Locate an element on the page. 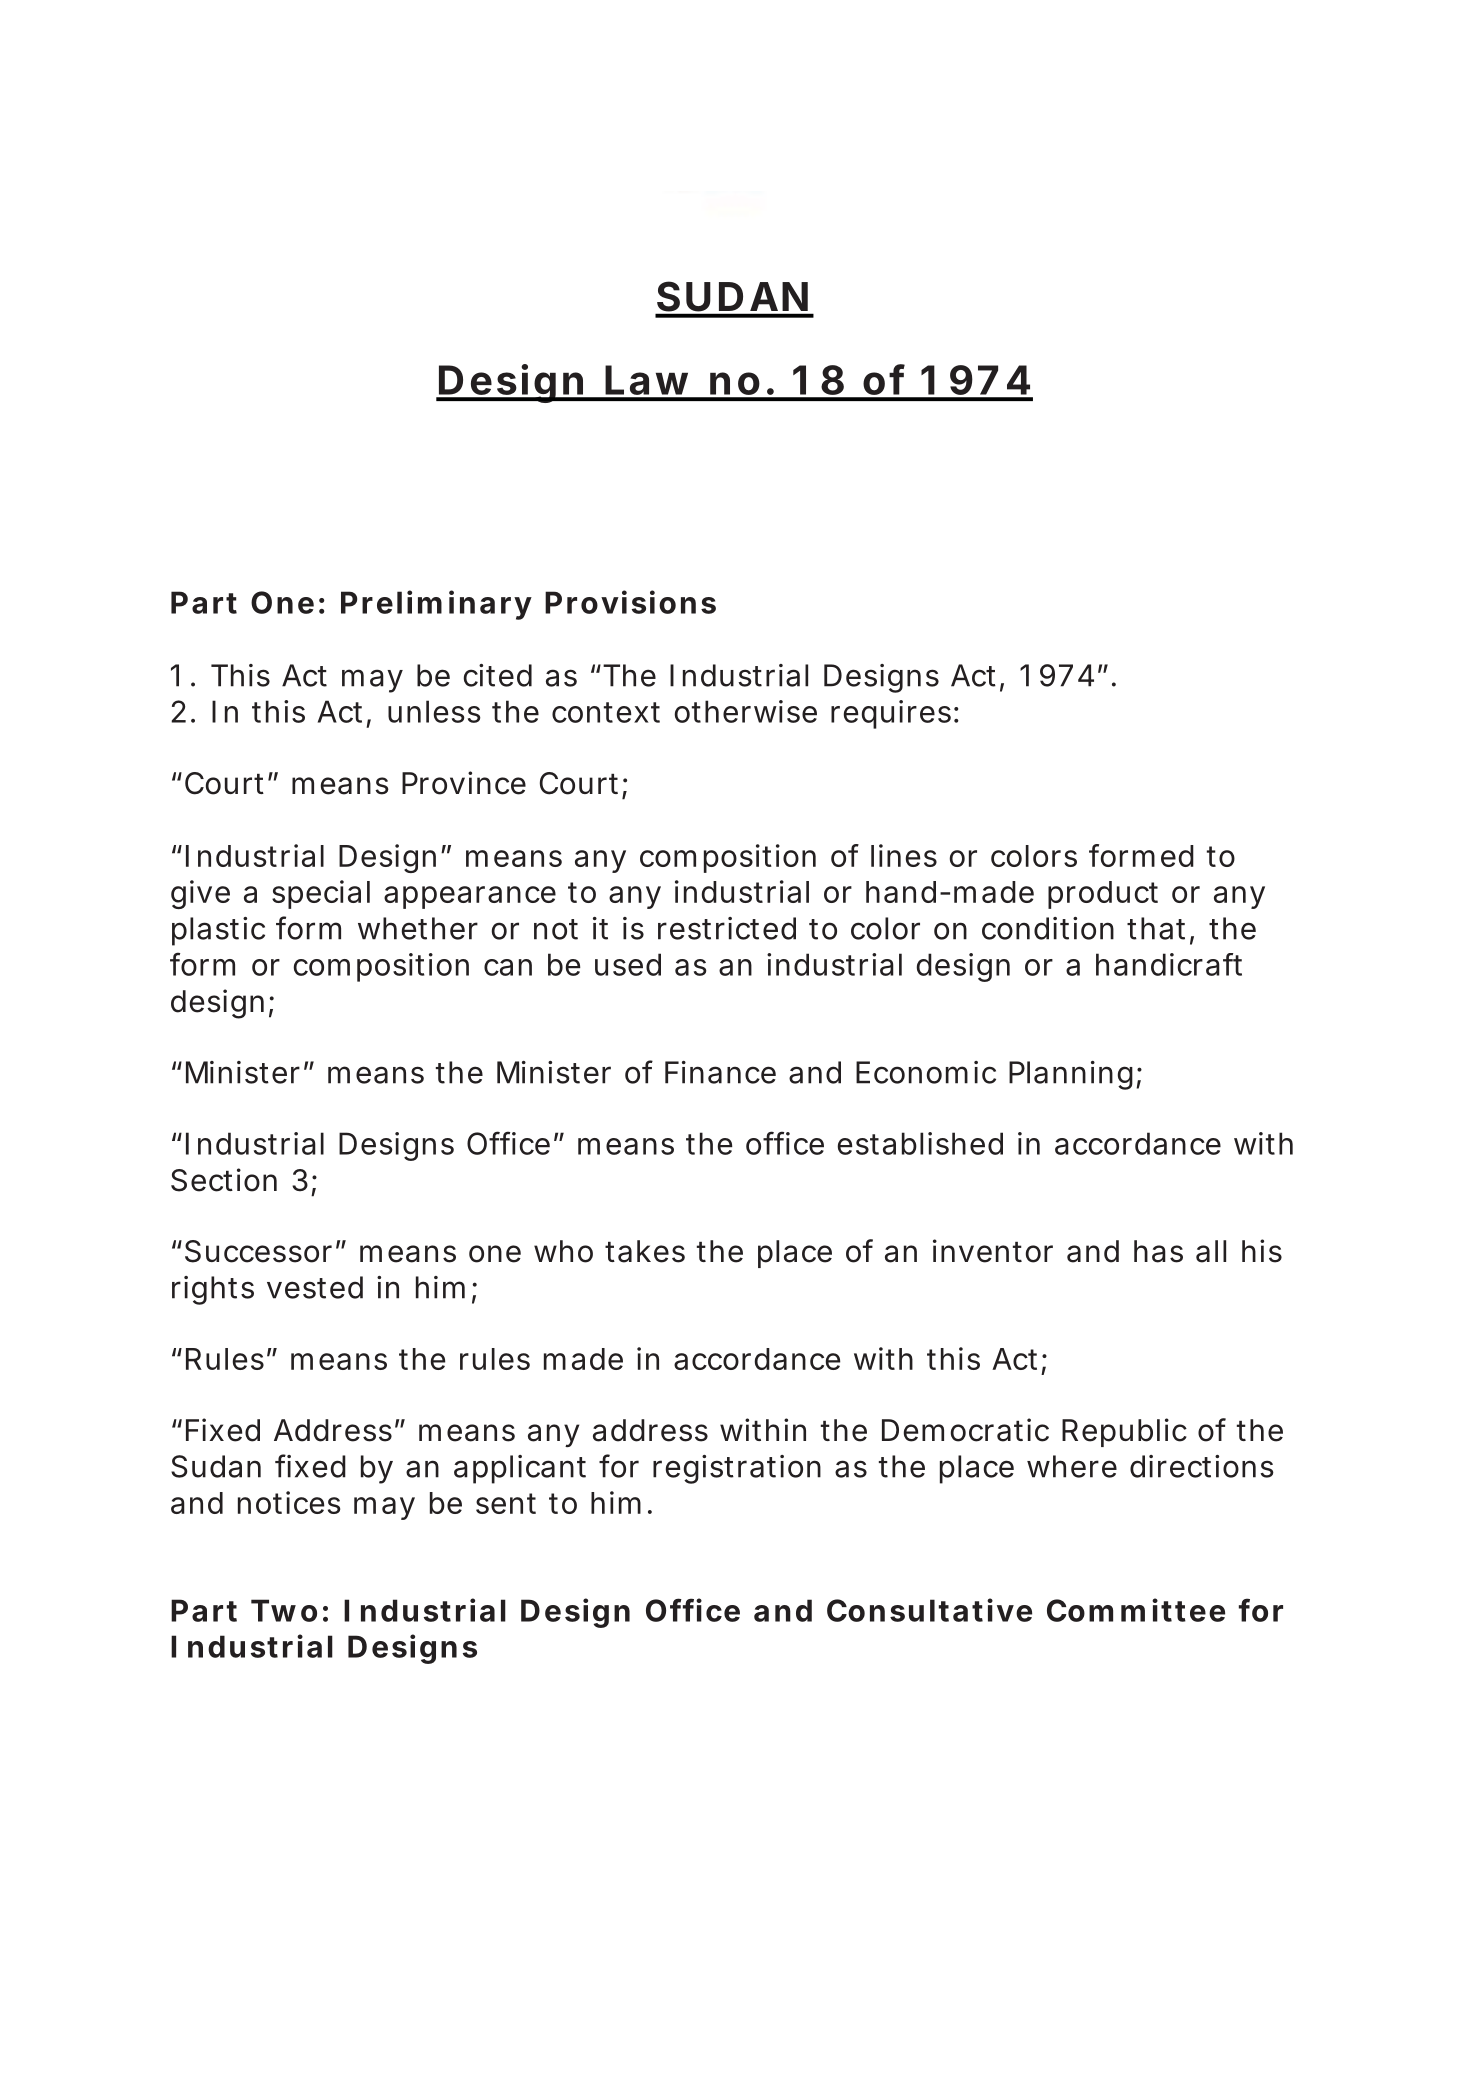  special is located at coordinates (321, 894).
